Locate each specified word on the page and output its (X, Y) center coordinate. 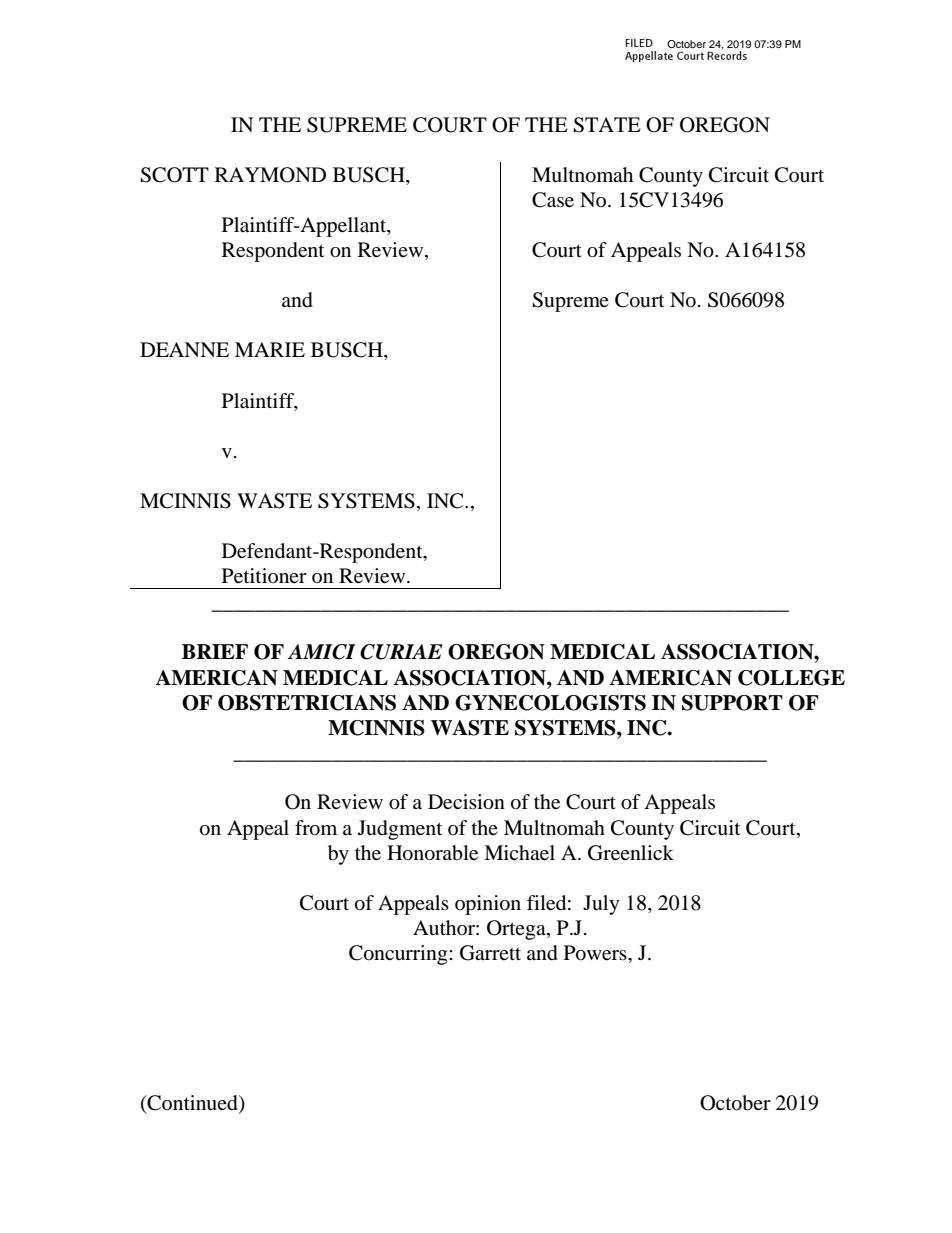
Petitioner (264, 576)
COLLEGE (791, 678)
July (601, 905)
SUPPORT (732, 703)
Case (553, 200)
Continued (192, 1104)
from (316, 828)
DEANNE (184, 349)
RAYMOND (270, 175)
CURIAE (401, 652)
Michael (519, 853)
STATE (607, 125)
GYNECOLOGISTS (550, 703)
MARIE (270, 349)
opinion (488, 905)
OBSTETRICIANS (307, 703)
